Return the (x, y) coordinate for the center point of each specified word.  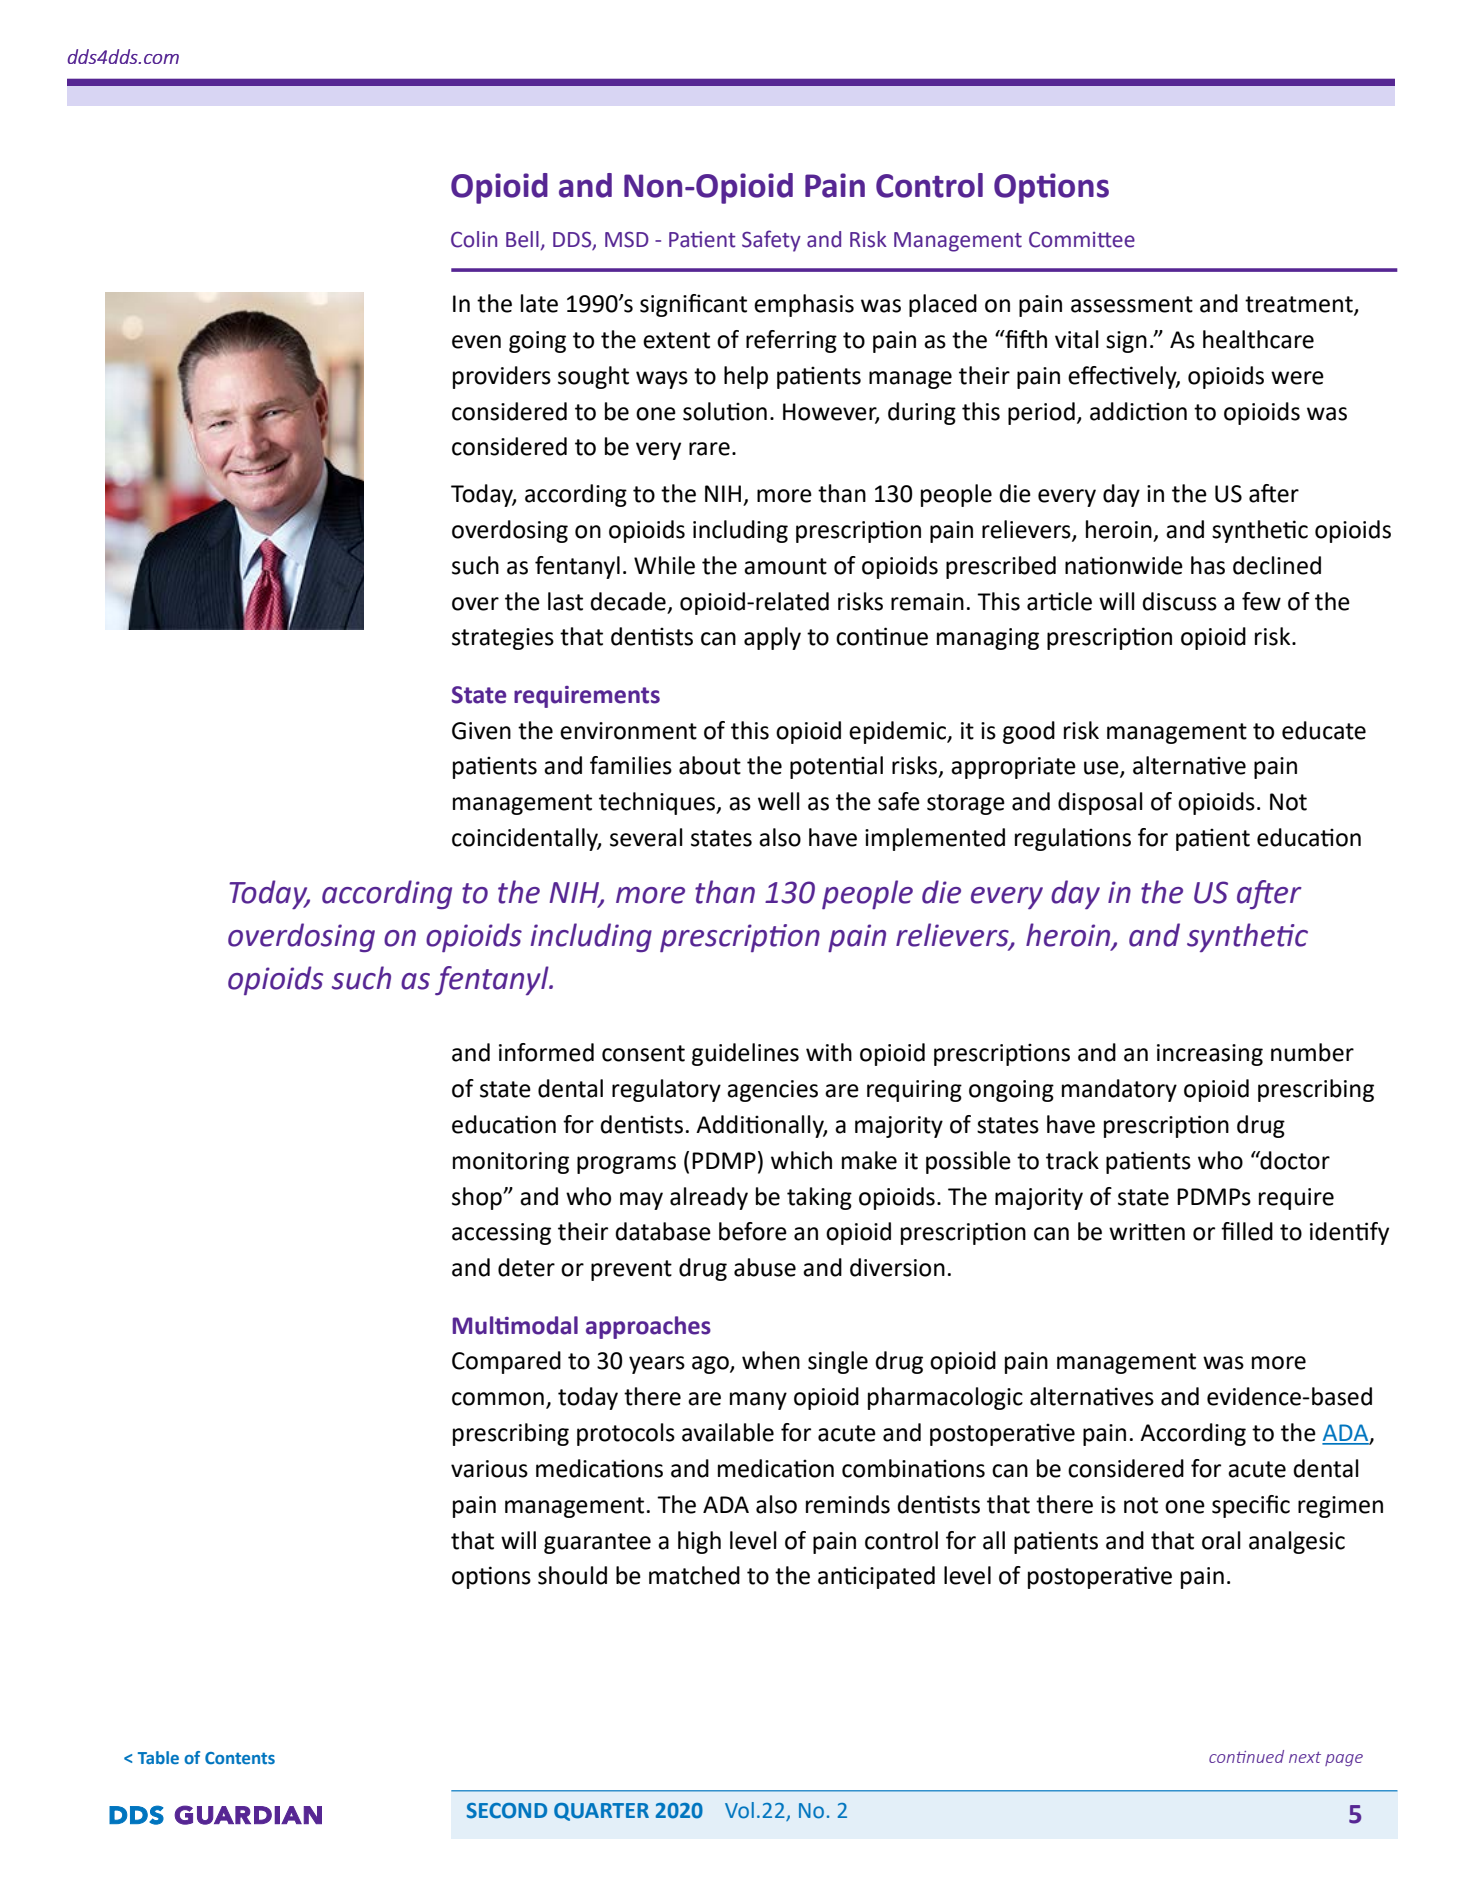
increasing (1210, 1055)
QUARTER (601, 1812)
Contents (240, 1758)
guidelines (745, 1054)
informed (546, 1052)
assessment (1132, 304)
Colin (474, 239)
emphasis (804, 305)
